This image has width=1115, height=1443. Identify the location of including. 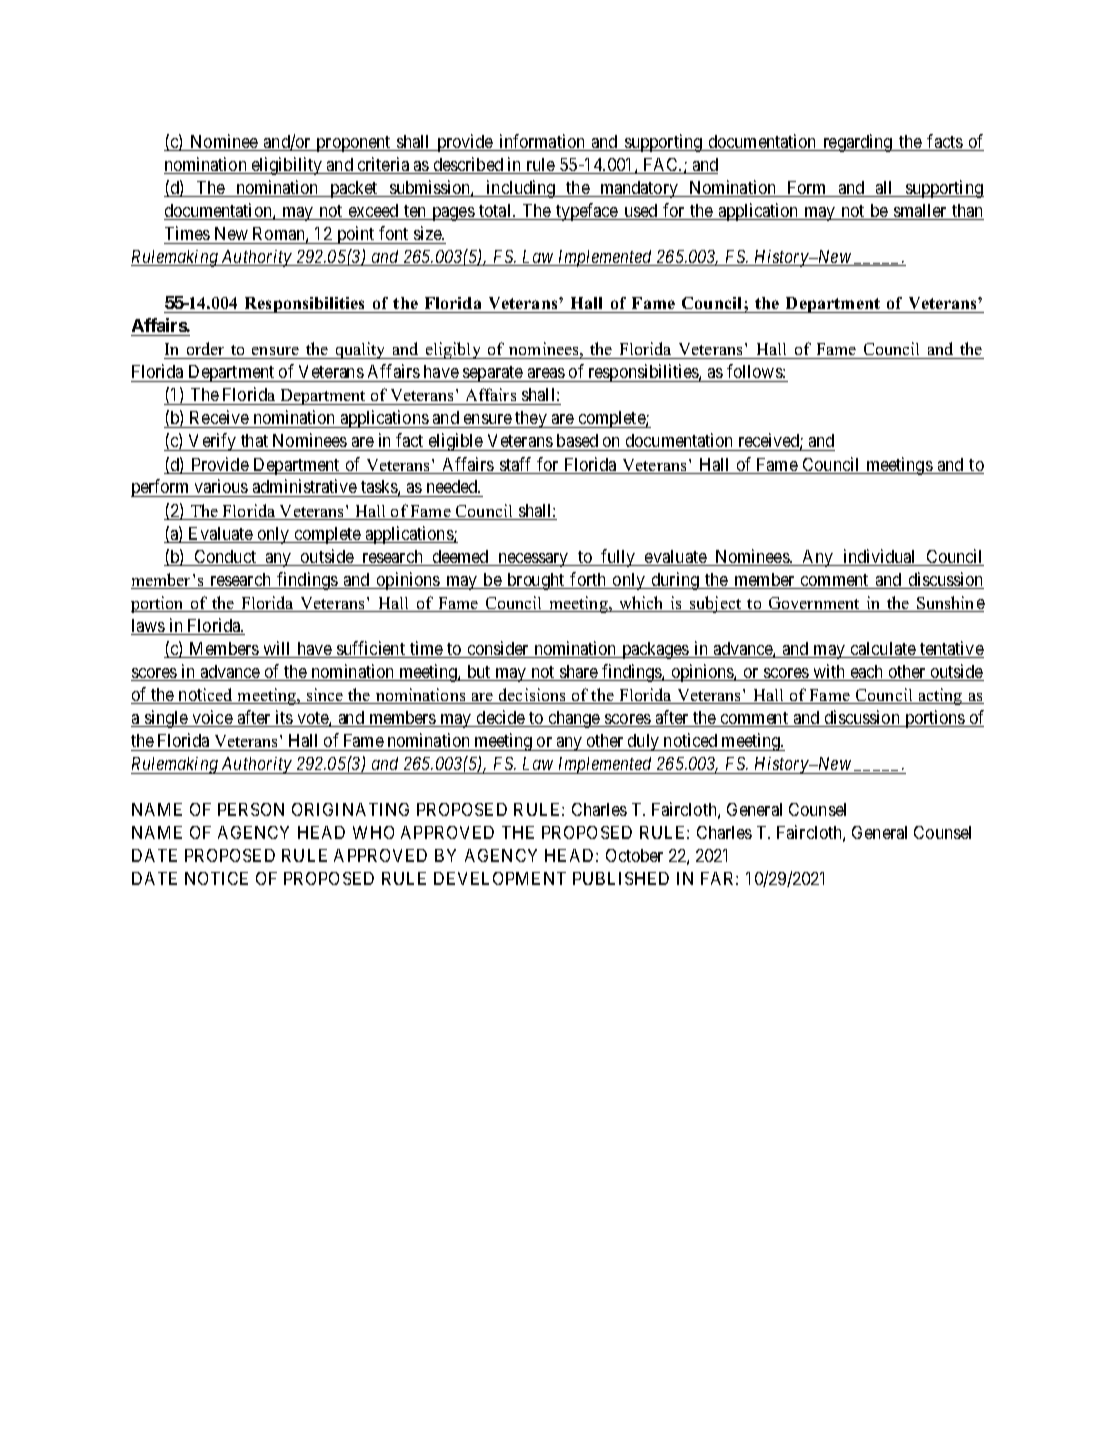
(521, 189).
